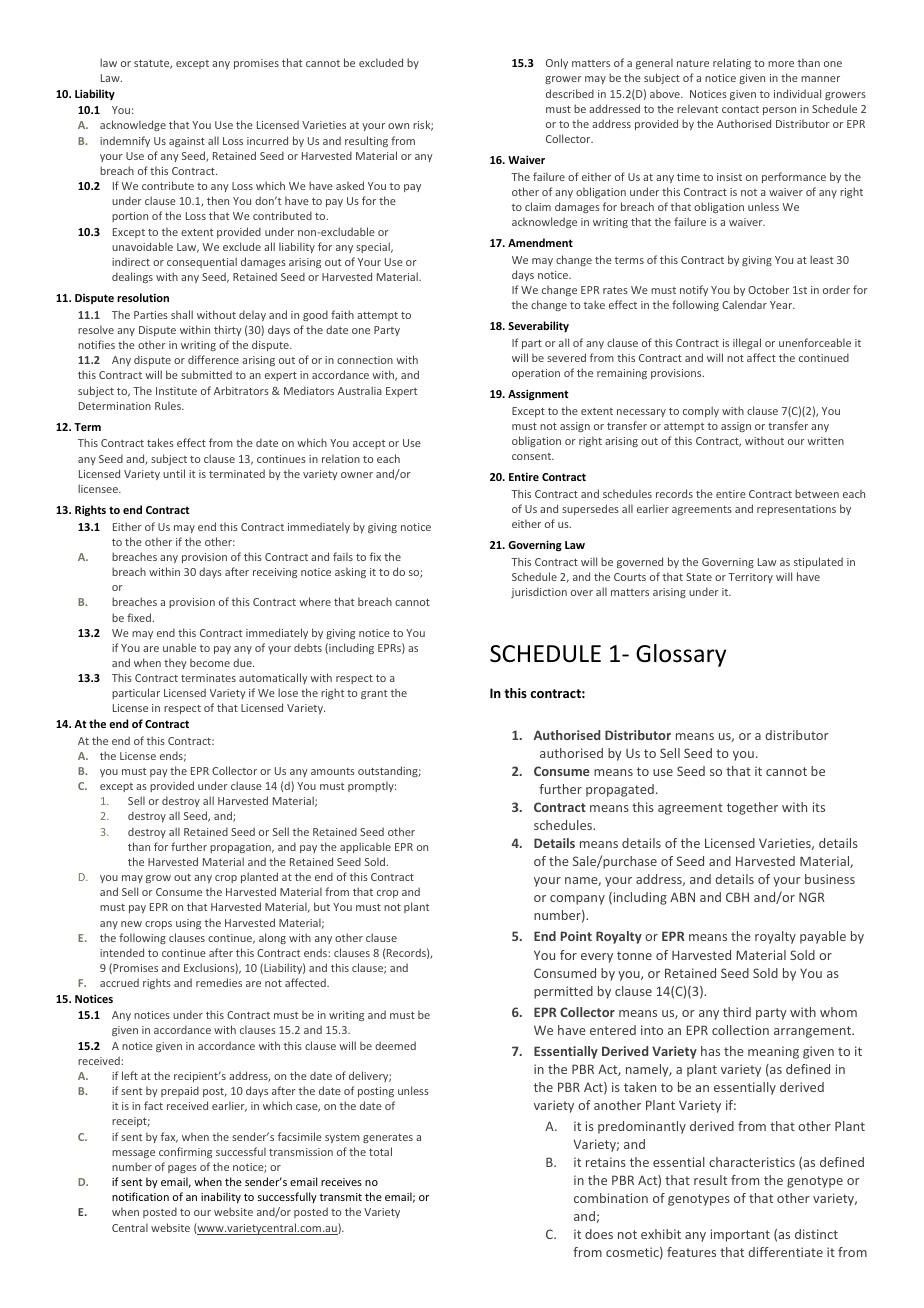 The image size is (924, 1308). Describe the element at coordinates (750, 578) in the screenshot. I see `Territory` at that location.
